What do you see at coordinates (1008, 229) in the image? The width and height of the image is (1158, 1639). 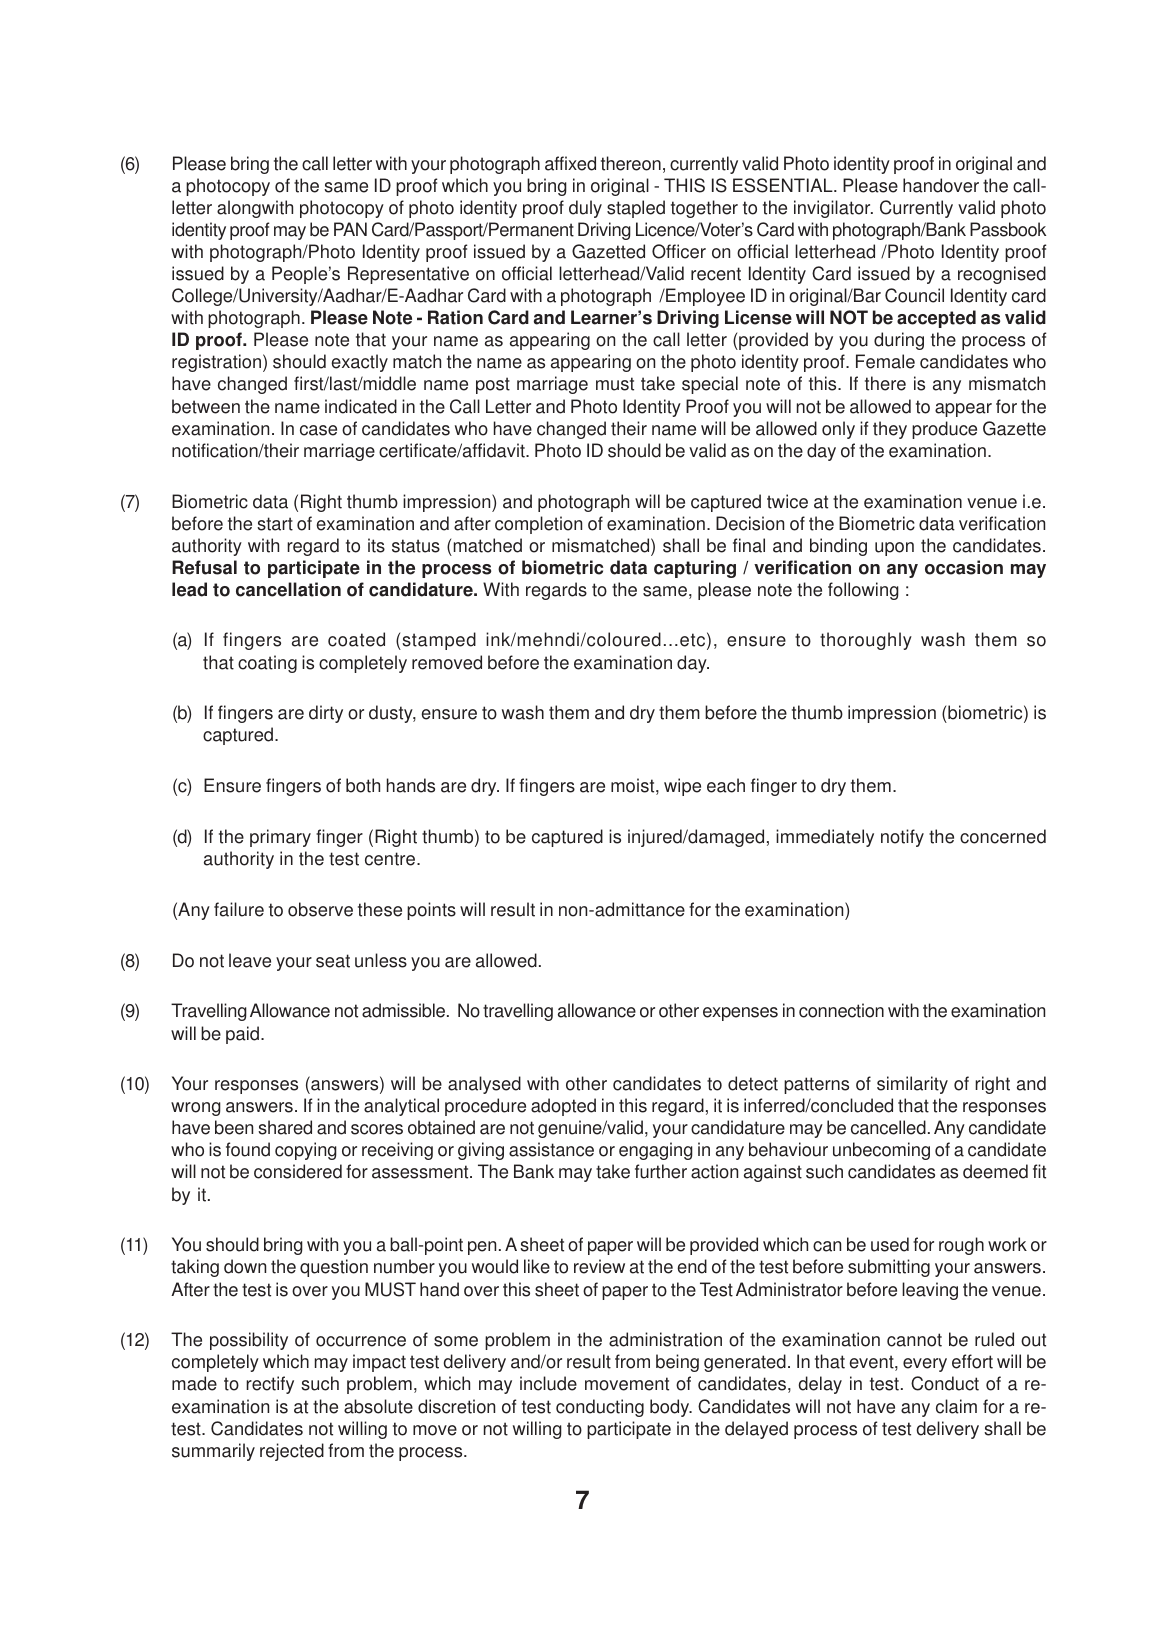 I see `Passbook` at bounding box center [1008, 229].
